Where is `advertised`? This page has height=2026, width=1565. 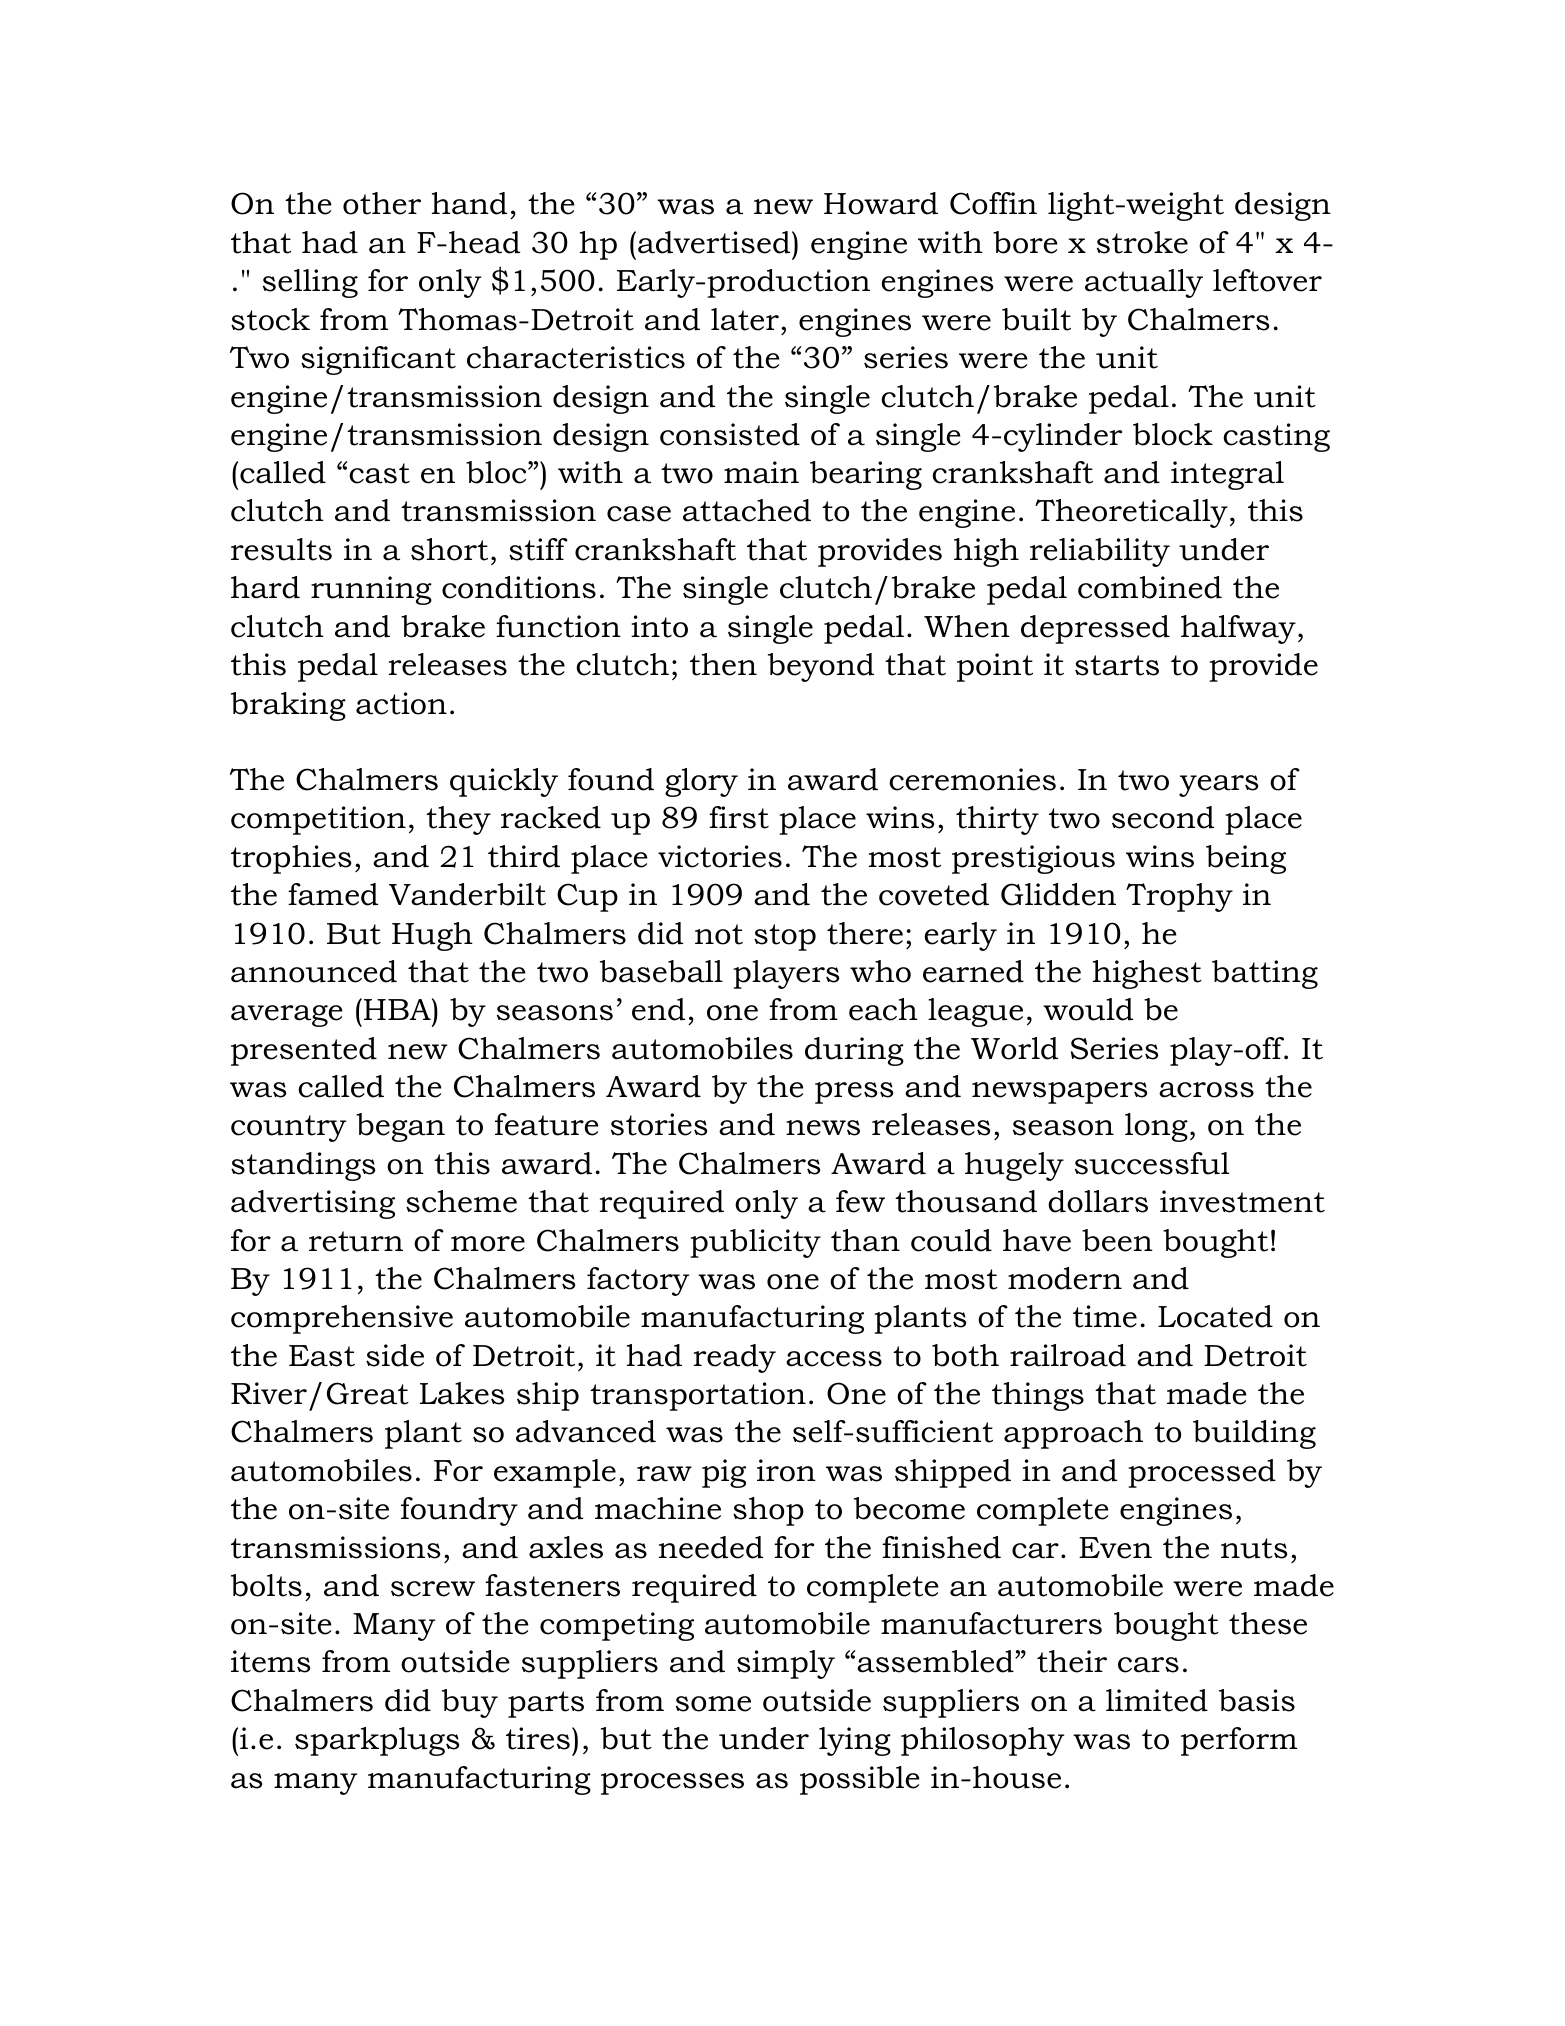
advertised is located at coordinates (715, 242).
